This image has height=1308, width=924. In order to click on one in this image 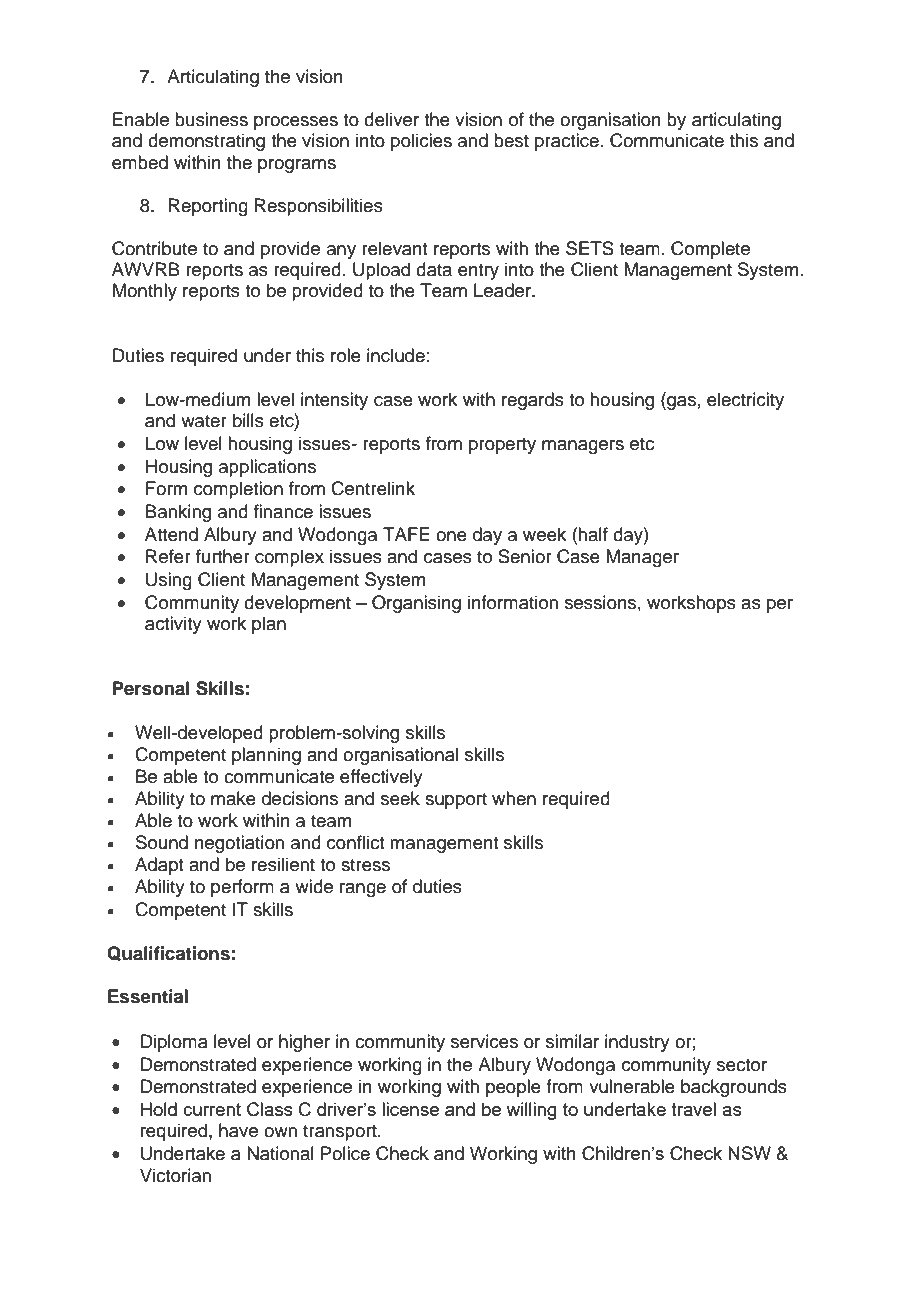, I will do `click(451, 536)`.
